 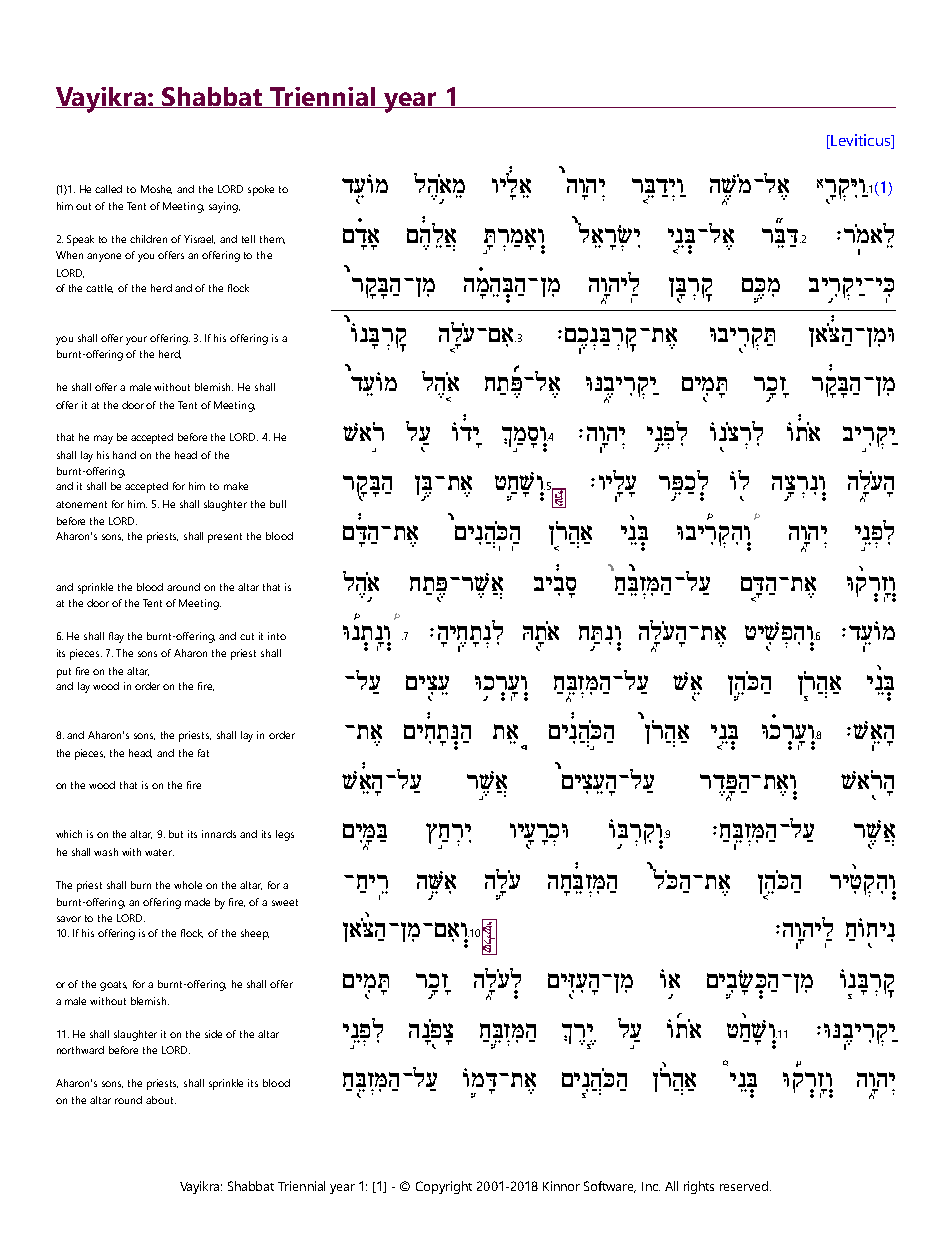 I want to click on about, so click(x=161, y=1100).
